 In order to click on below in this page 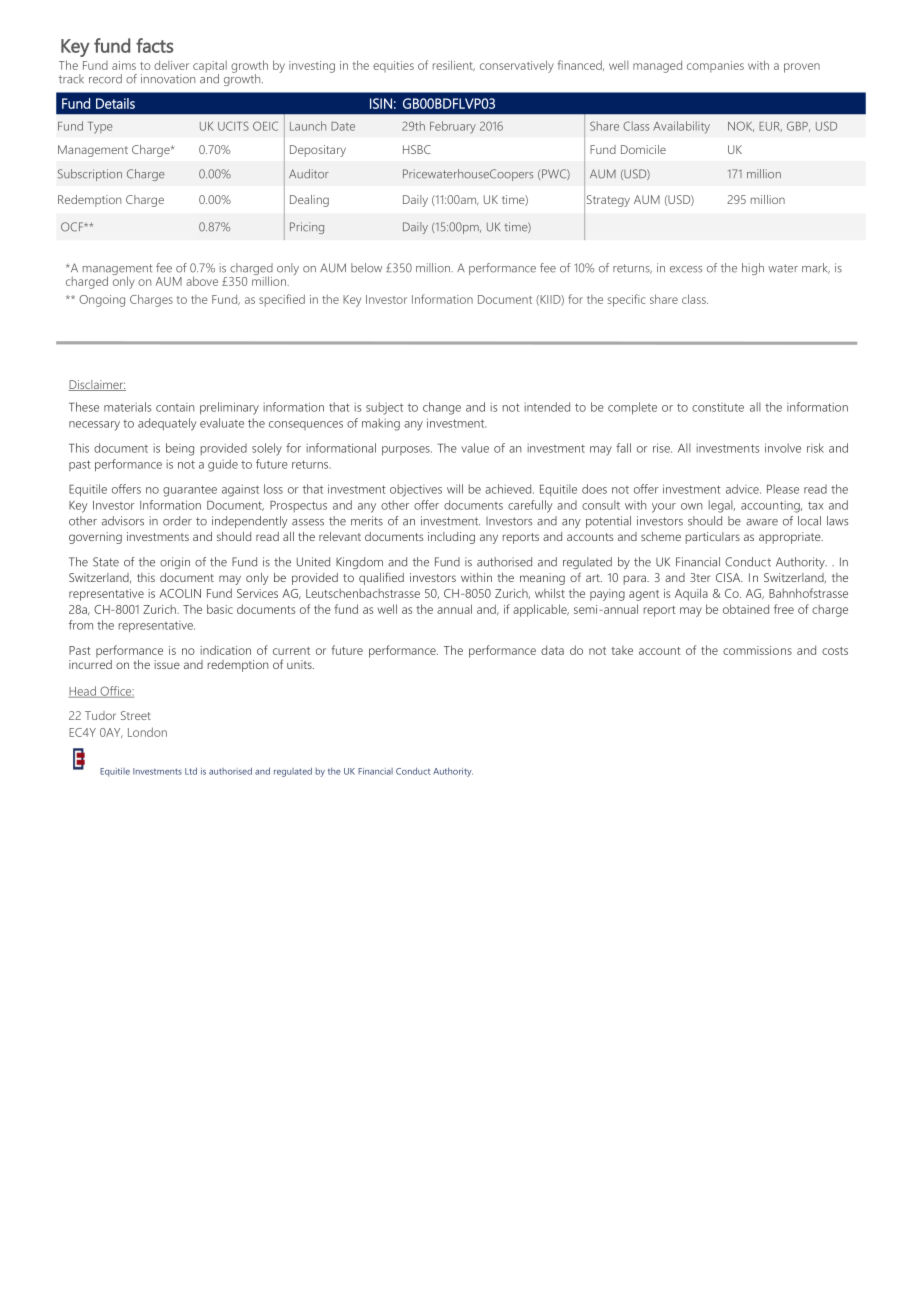, I will do `click(366, 268)`.
